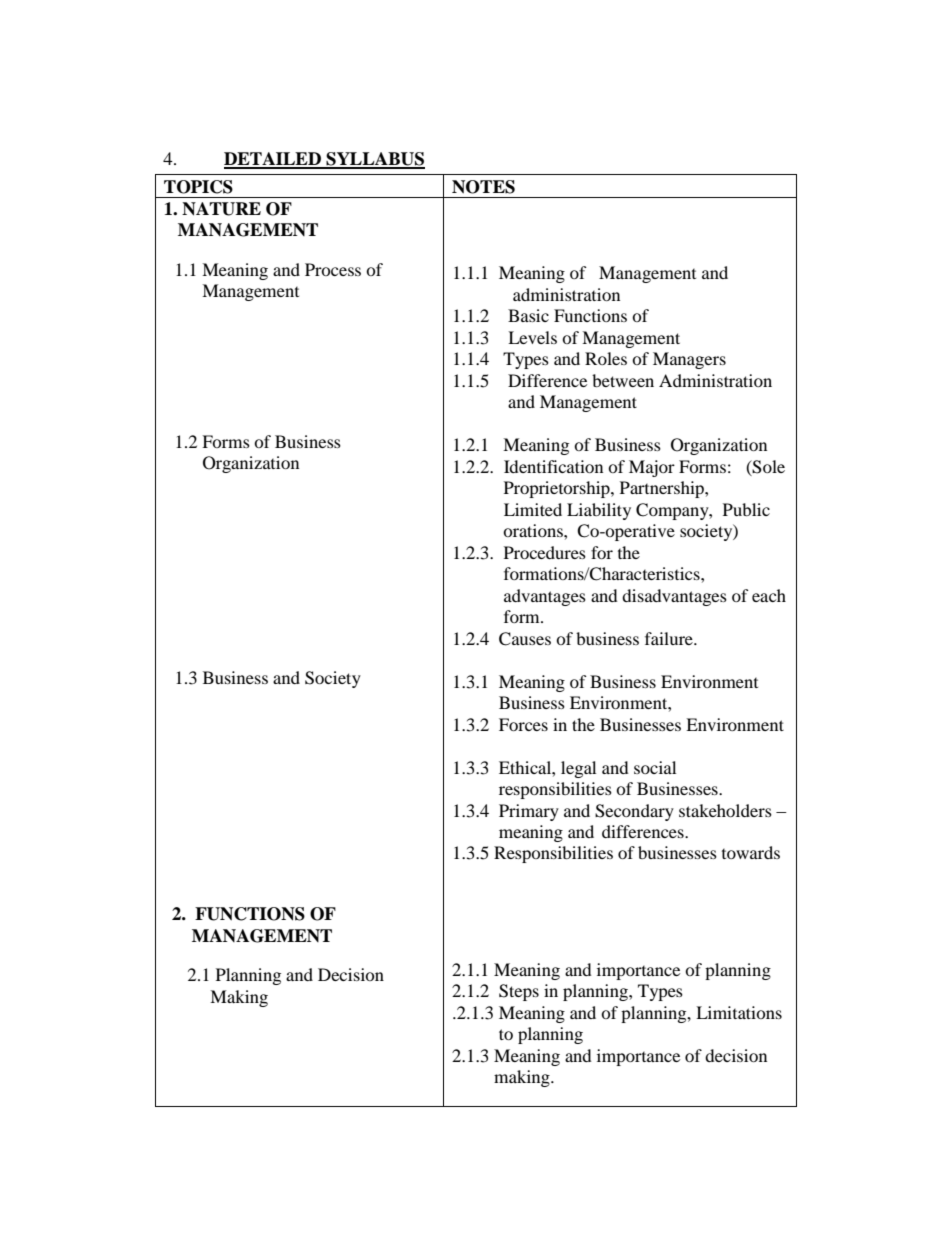 The width and height of the page is (952, 1233). I want to click on social, so click(655, 767).
